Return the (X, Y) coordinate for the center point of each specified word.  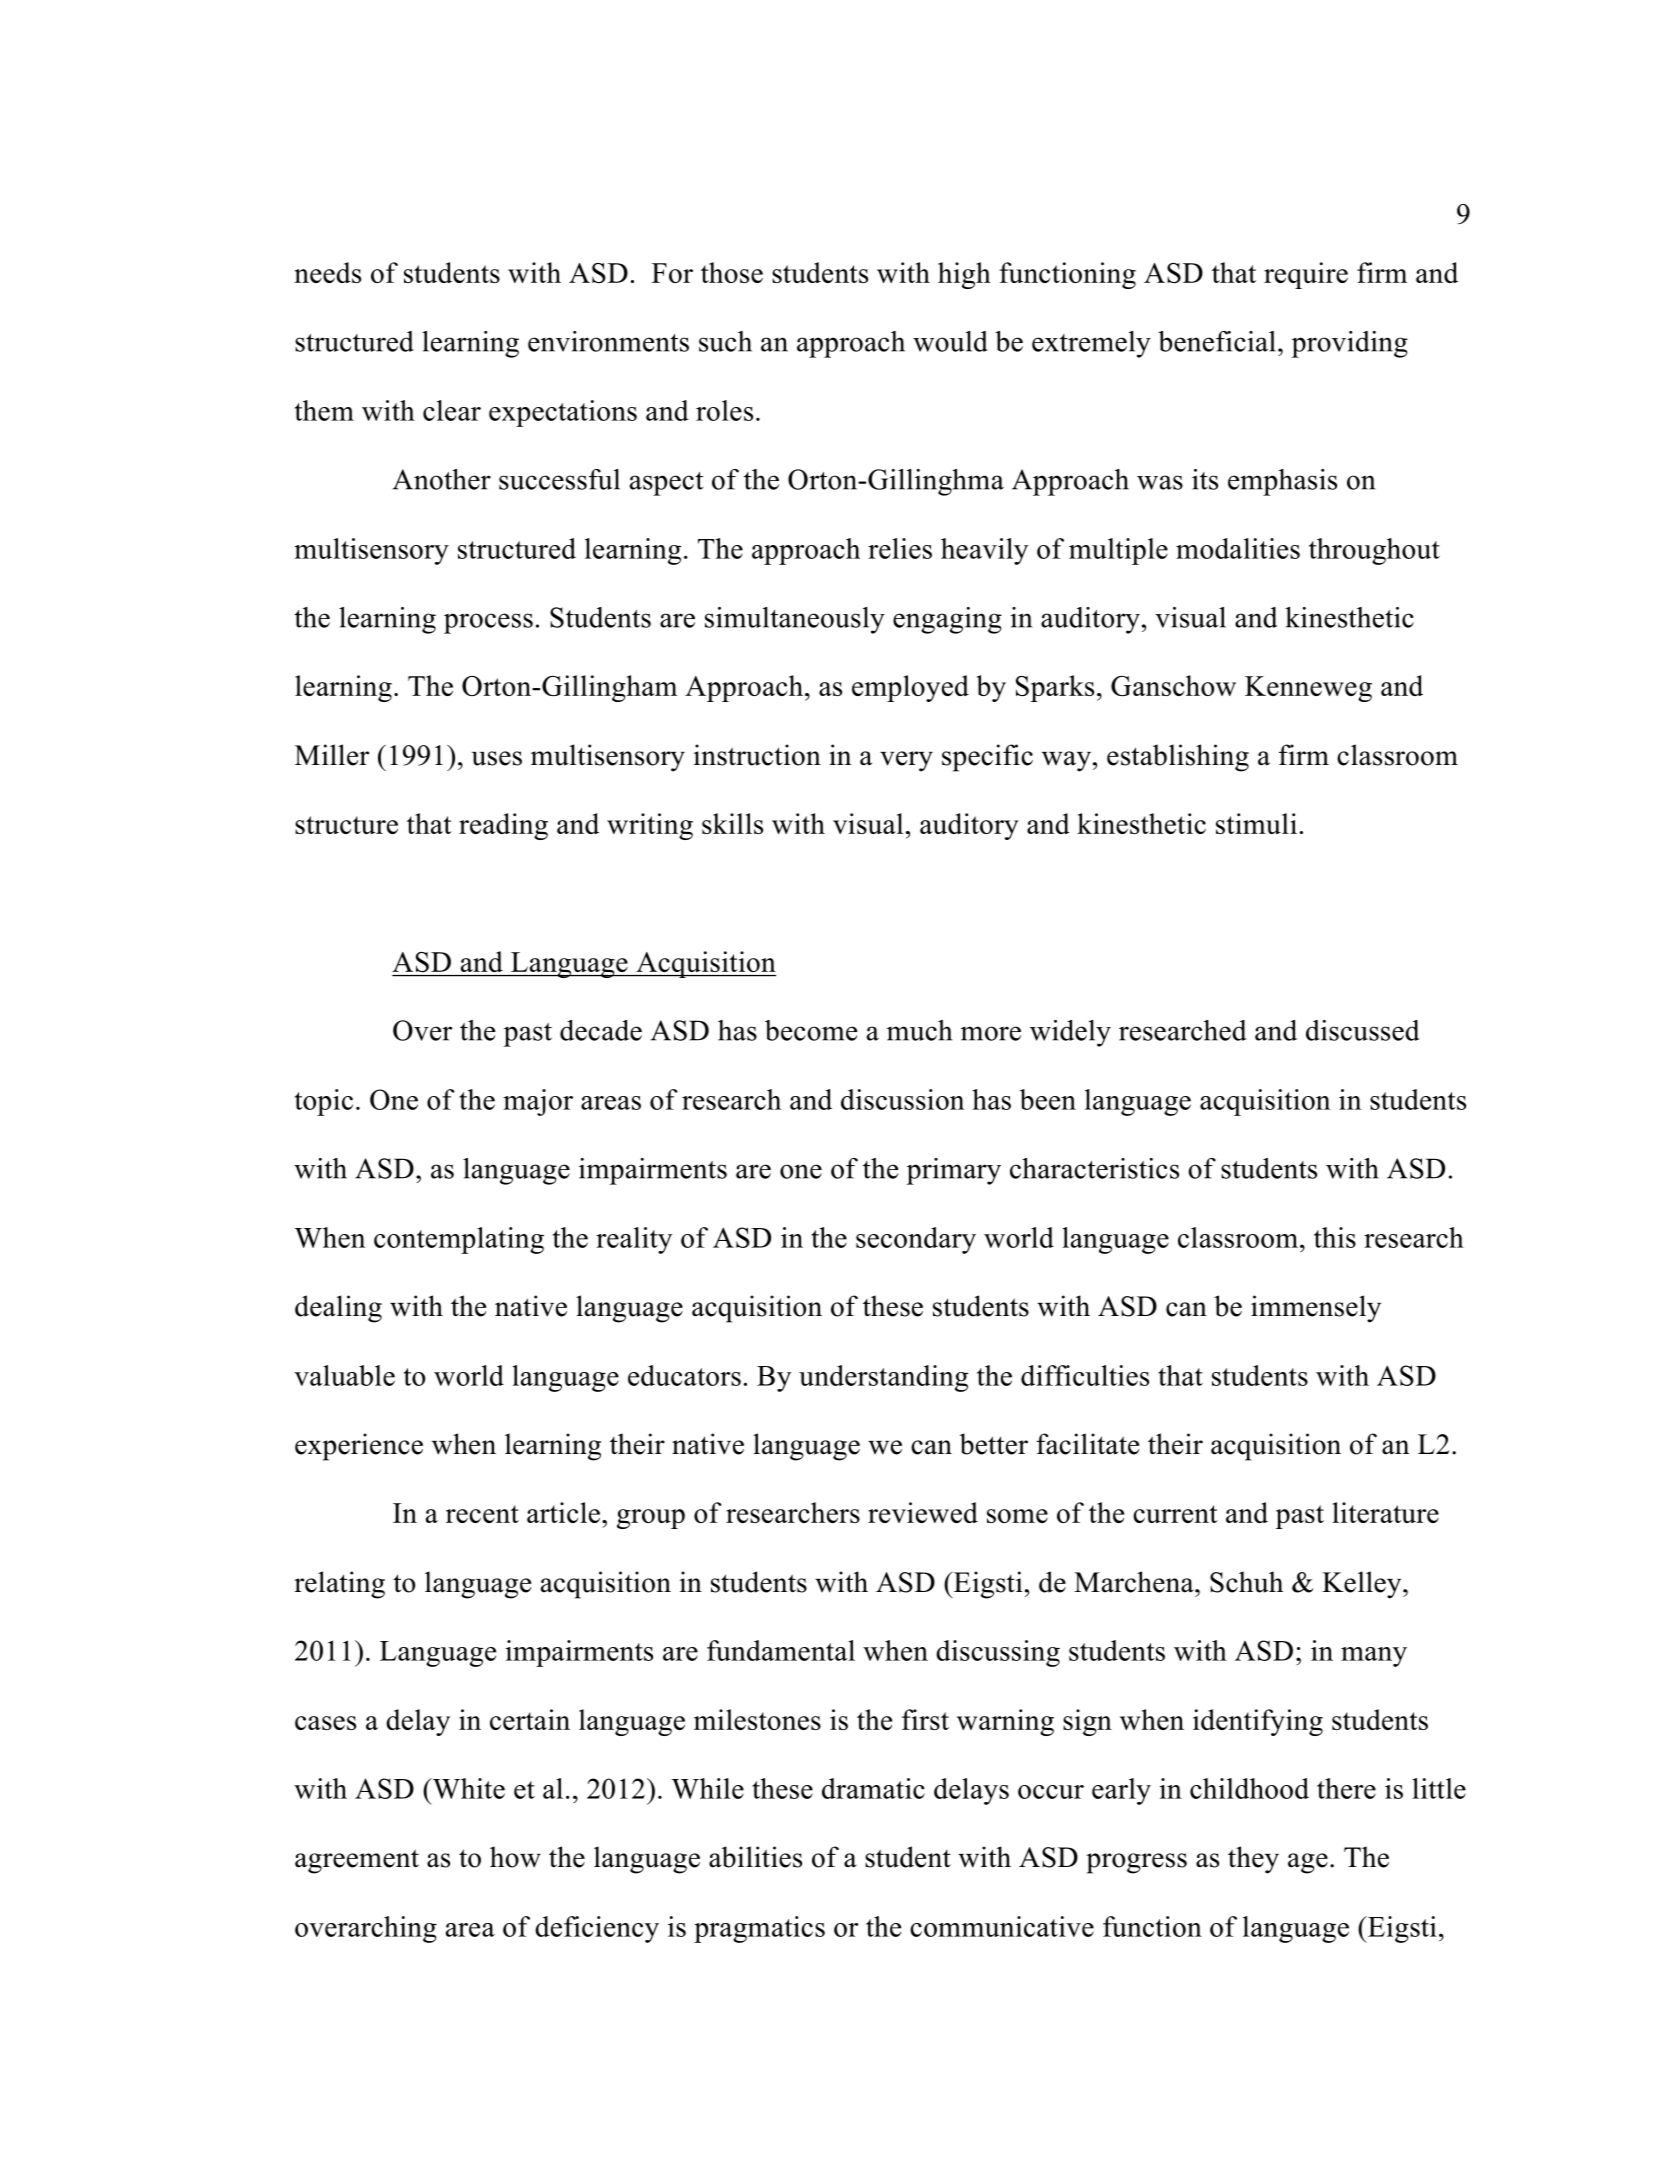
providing (1350, 344)
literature (1385, 1512)
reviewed (923, 1512)
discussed (1363, 1030)
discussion (902, 1099)
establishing (1178, 758)
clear (452, 410)
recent (482, 1514)
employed (910, 688)
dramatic (873, 1788)
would (950, 341)
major (538, 1102)
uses (497, 758)
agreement (357, 1861)
